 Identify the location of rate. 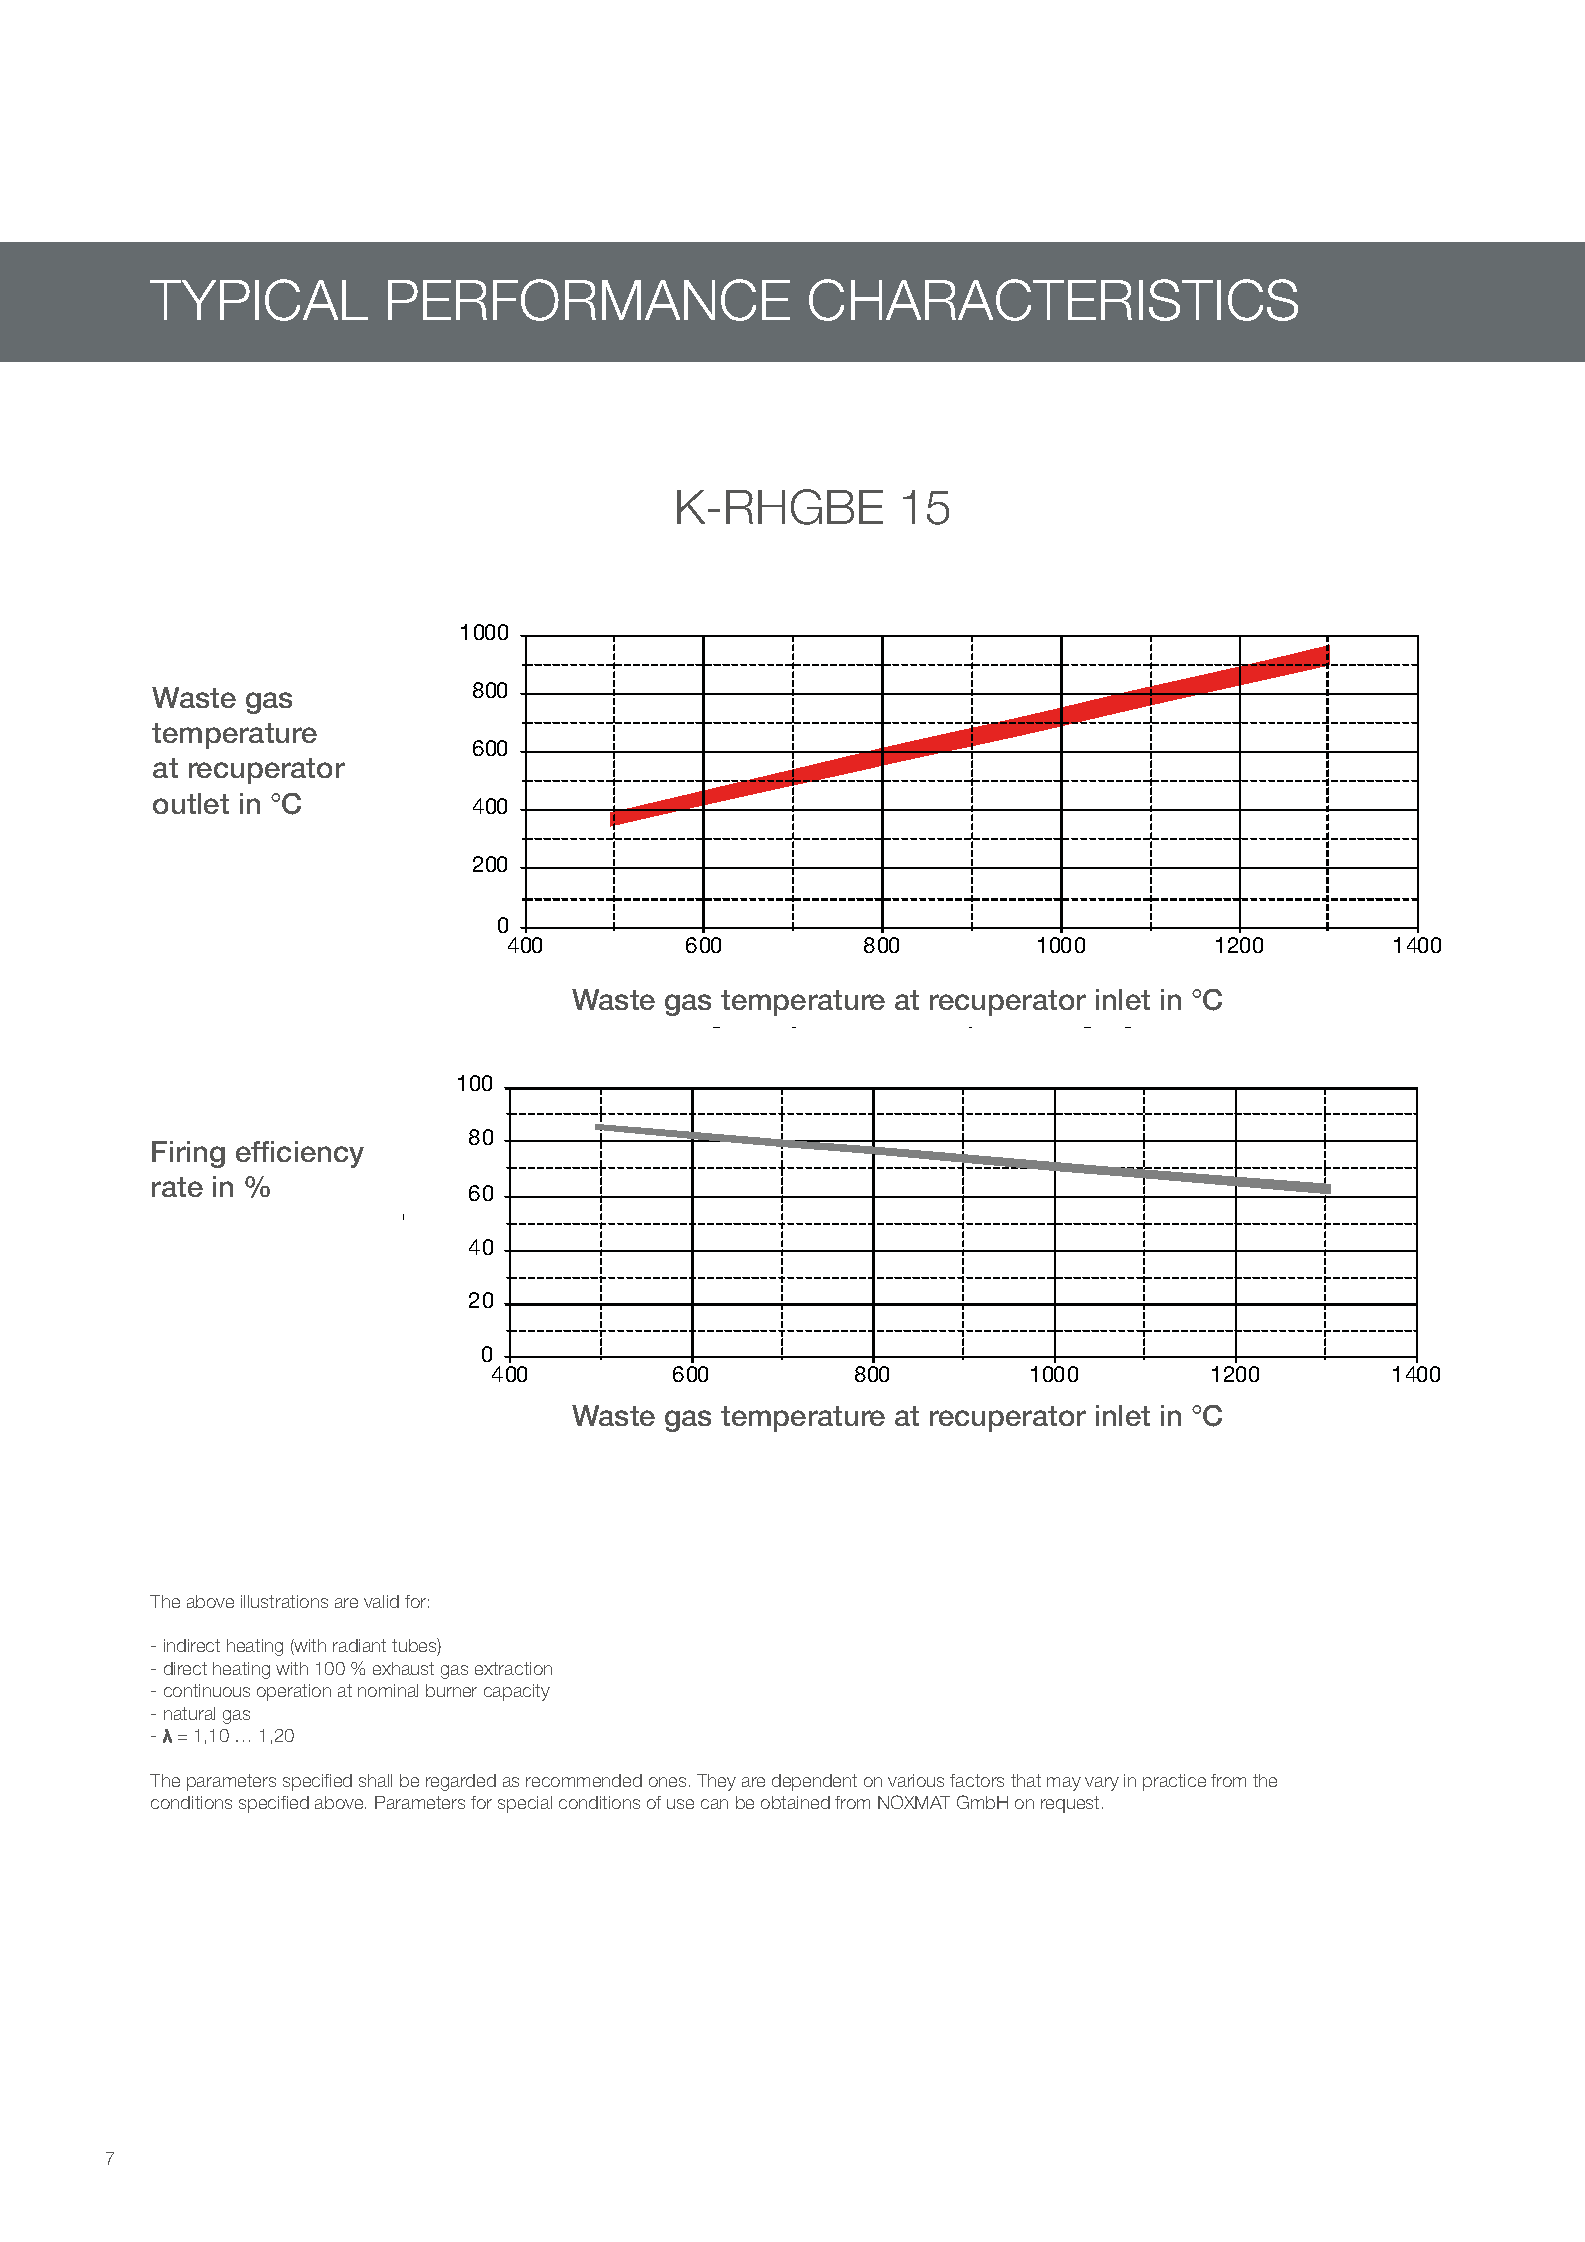
(177, 1187).
